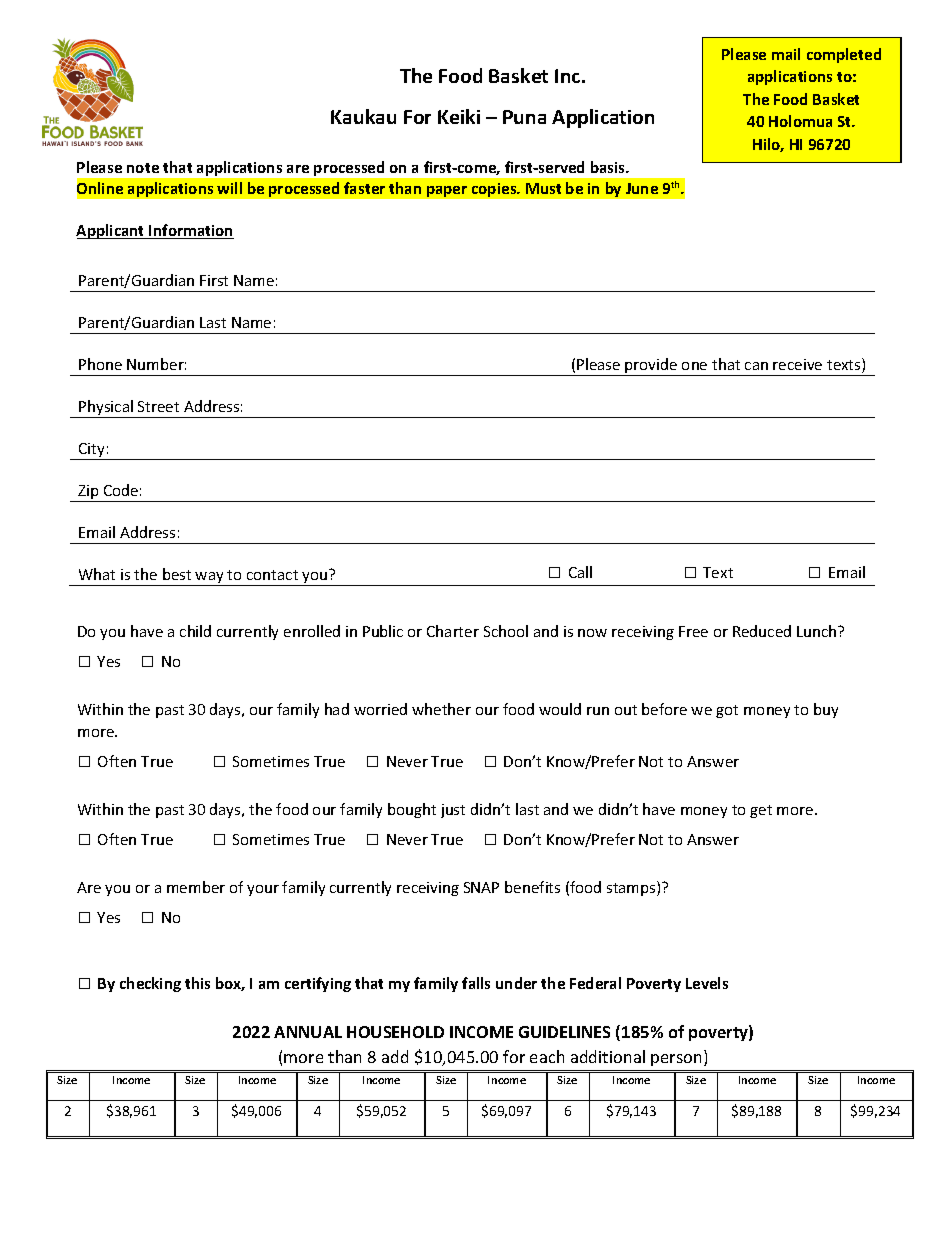 The height and width of the screenshot is (1233, 952). What do you see at coordinates (143, 168) in the screenshot?
I see `note` at bounding box center [143, 168].
